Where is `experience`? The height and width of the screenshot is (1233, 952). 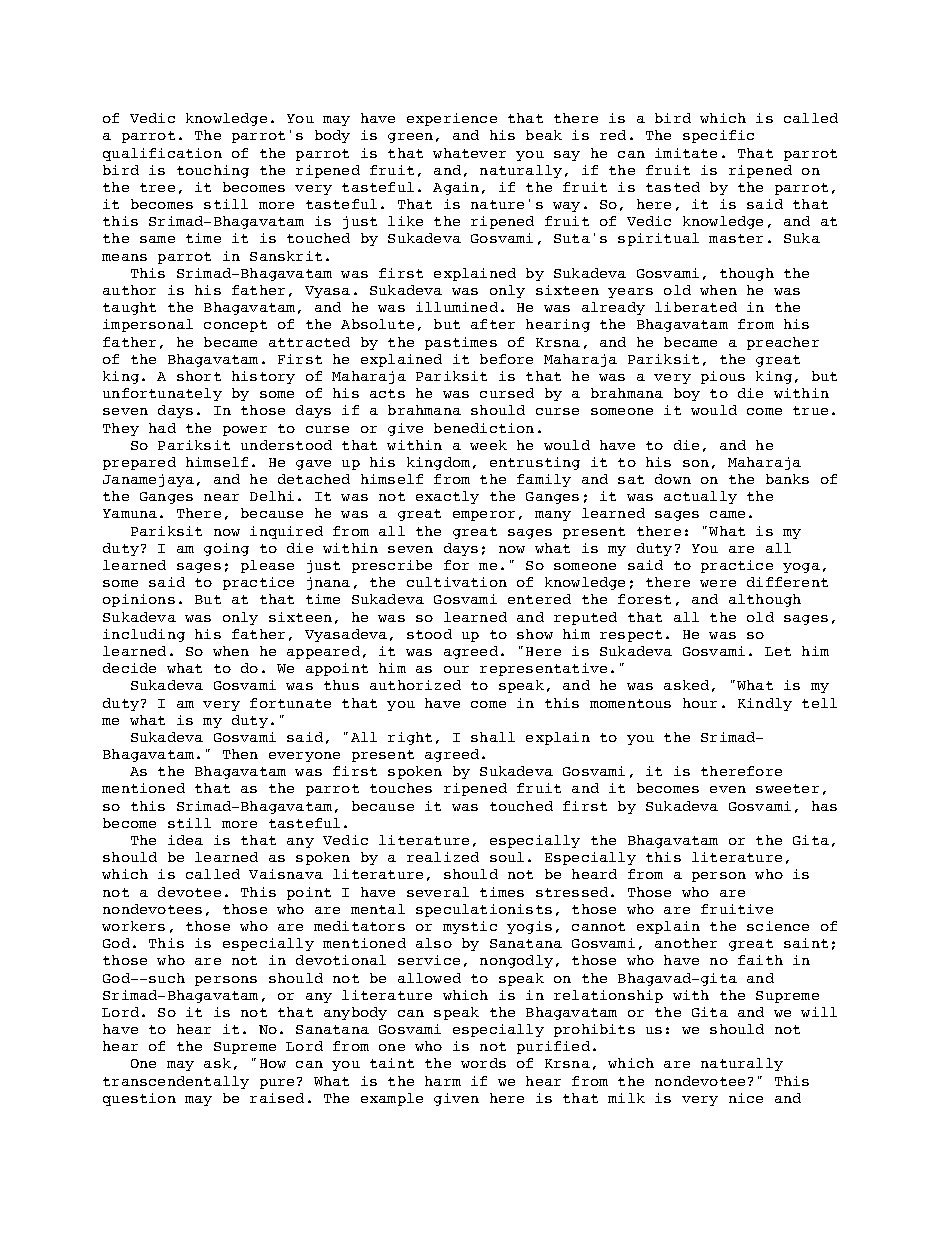
experience is located at coordinates (452, 119).
